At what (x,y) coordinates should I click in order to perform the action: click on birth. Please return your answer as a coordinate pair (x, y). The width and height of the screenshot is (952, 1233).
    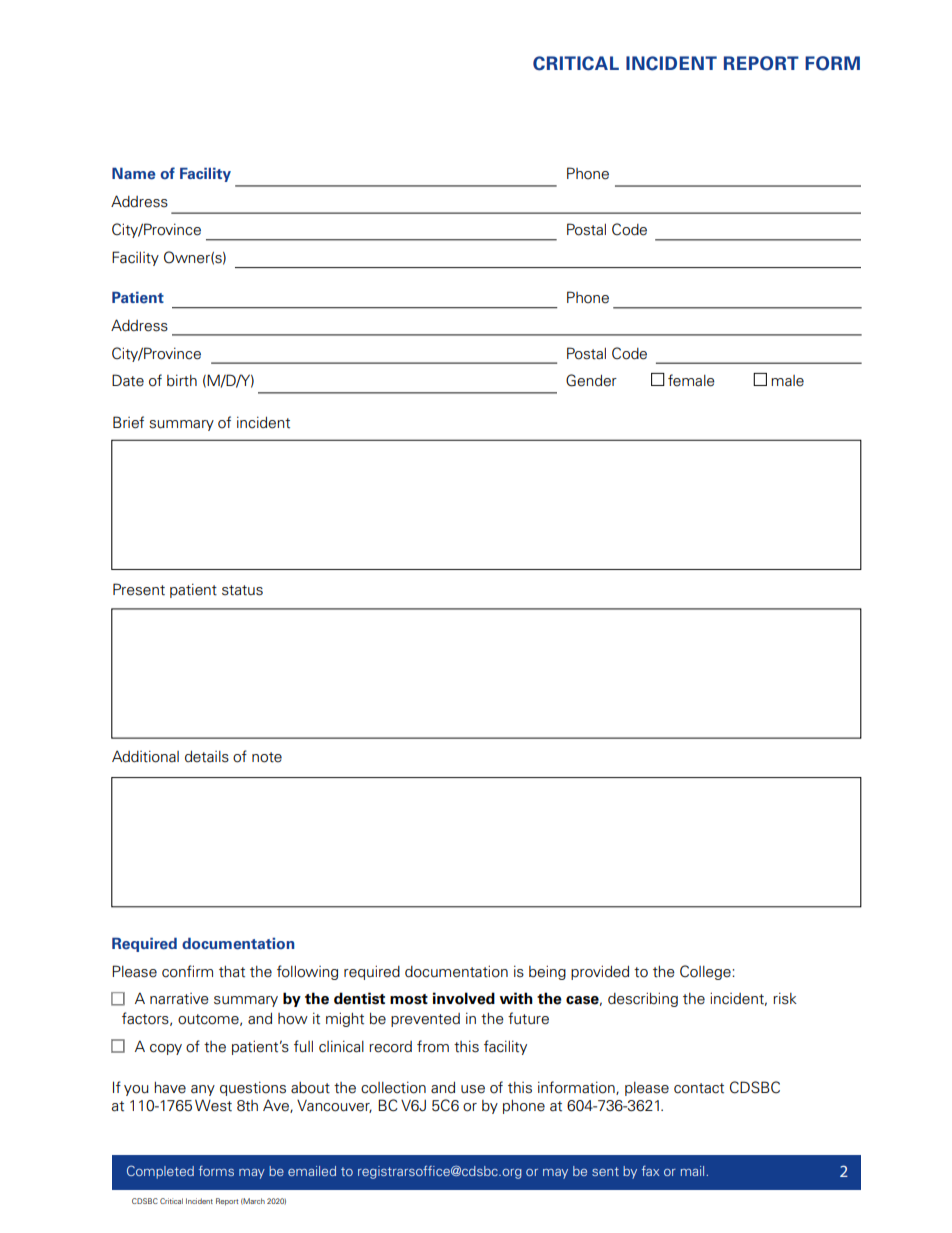
    Looking at the image, I should click on (182, 380).
